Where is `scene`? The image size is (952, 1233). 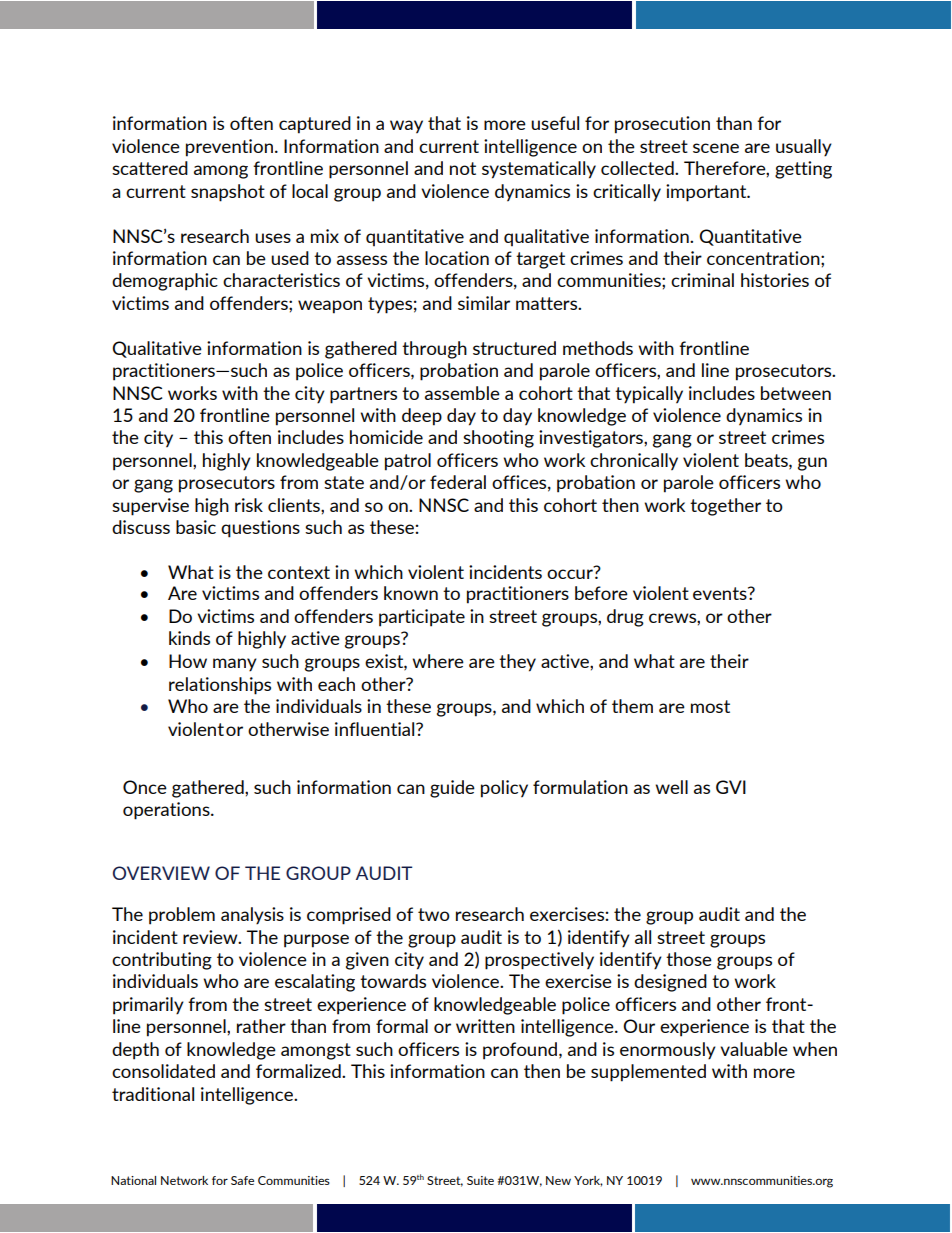
scene is located at coordinates (716, 148).
